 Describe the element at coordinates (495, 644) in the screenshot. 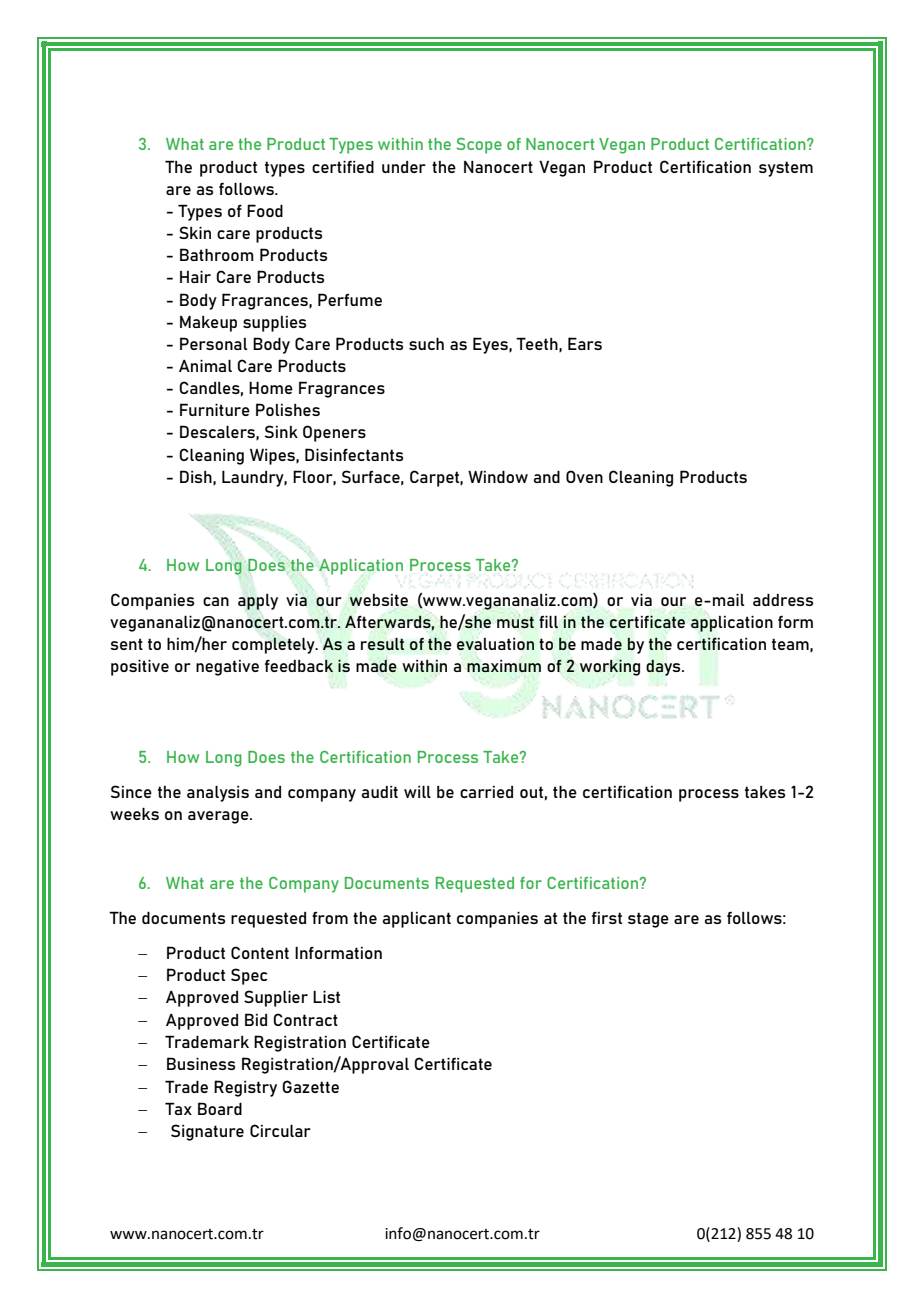

I see `evaluation` at that location.
